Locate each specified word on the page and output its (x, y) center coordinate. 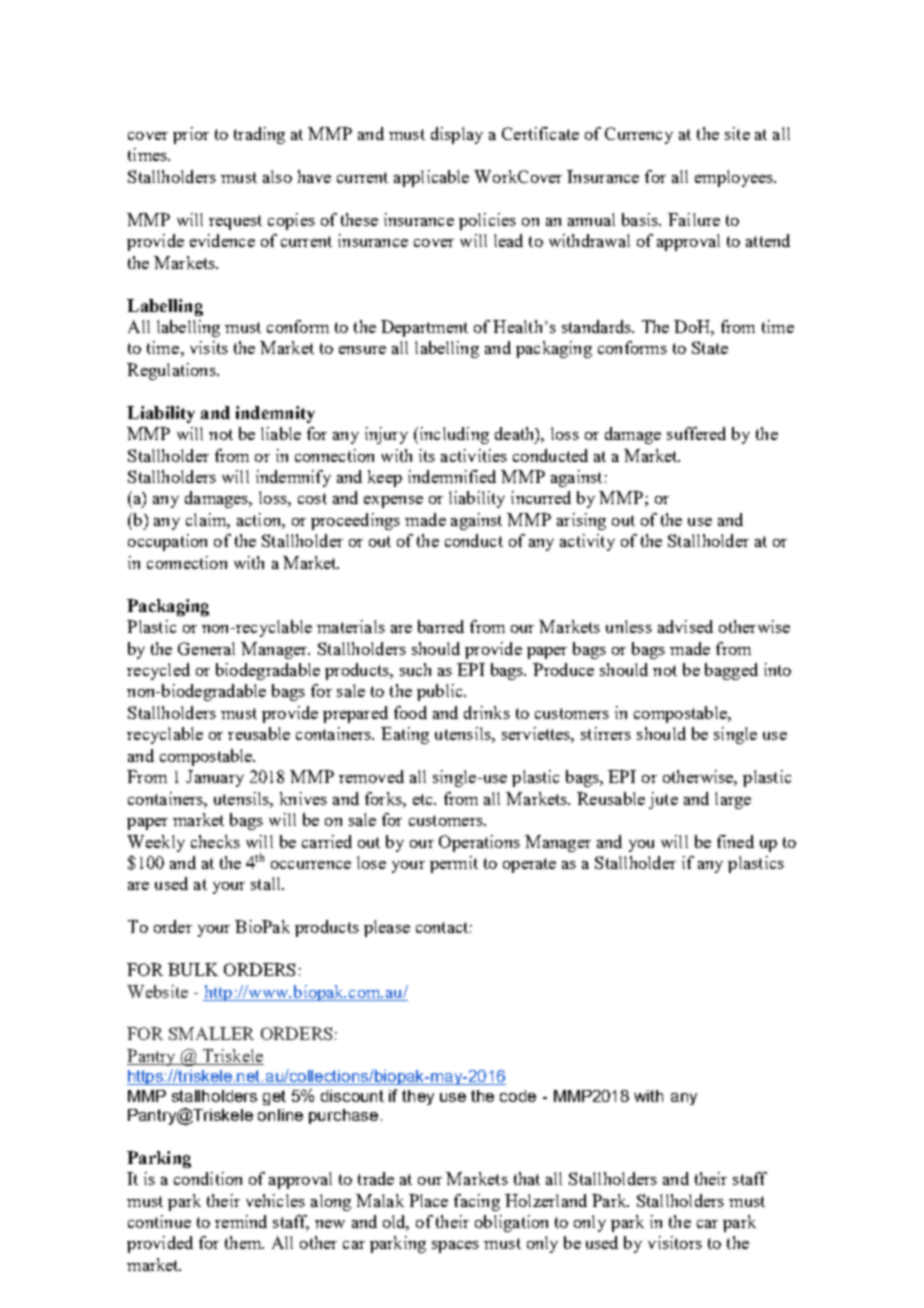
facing (477, 1202)
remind (241, 1221)
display (457, 135)
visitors (675, 1242)
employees (735, 178)
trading (259, 135)
